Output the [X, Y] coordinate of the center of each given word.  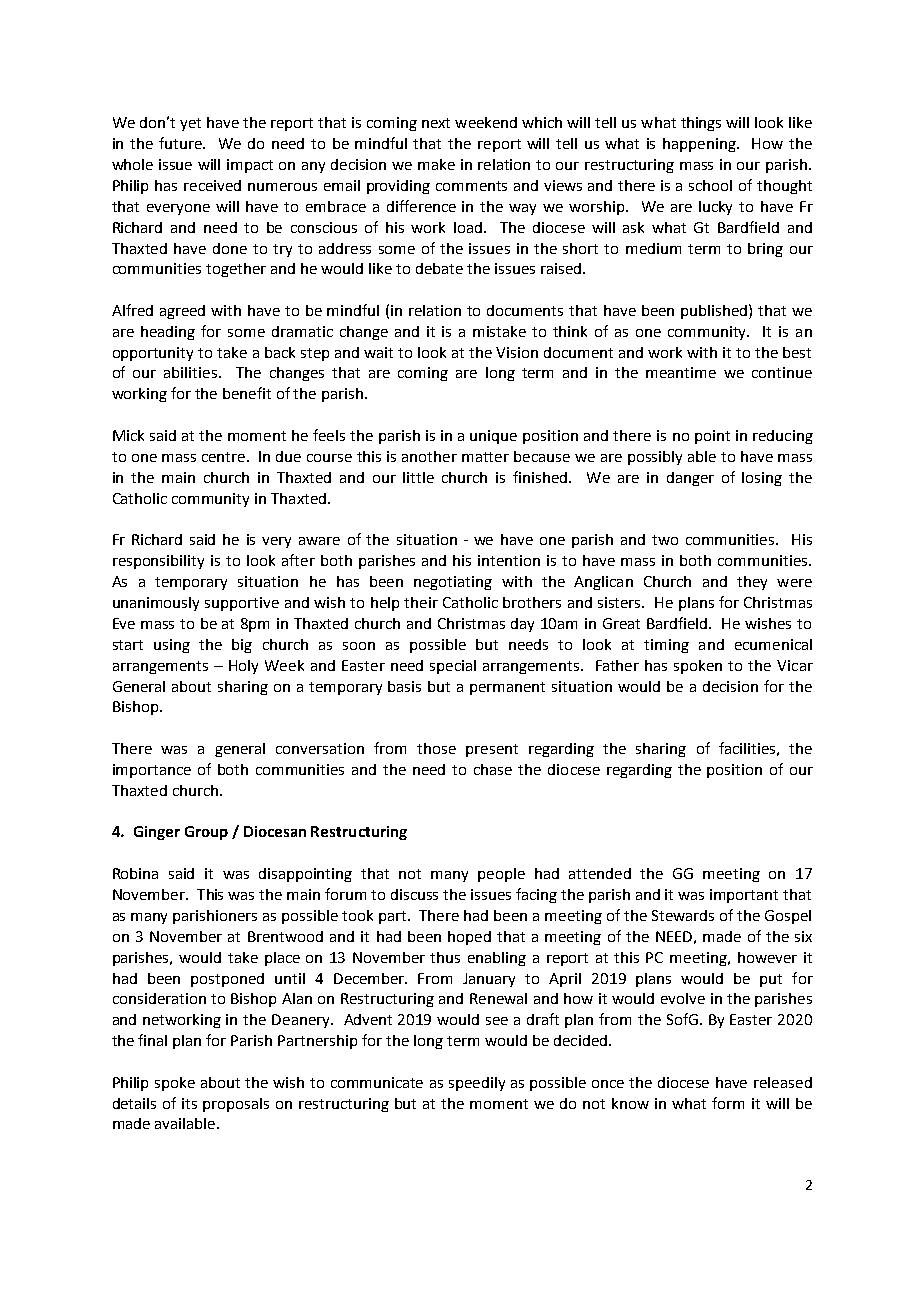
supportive [242, 604]
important [744, 896]
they [752, 583]
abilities [190, 372]
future [181, 143]
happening [700, 145]
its [189, 1103]
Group [206, 833]
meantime [681, 372]
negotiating [453, 583]
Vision [517, 352]
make [436, 164]
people [501, 875]
